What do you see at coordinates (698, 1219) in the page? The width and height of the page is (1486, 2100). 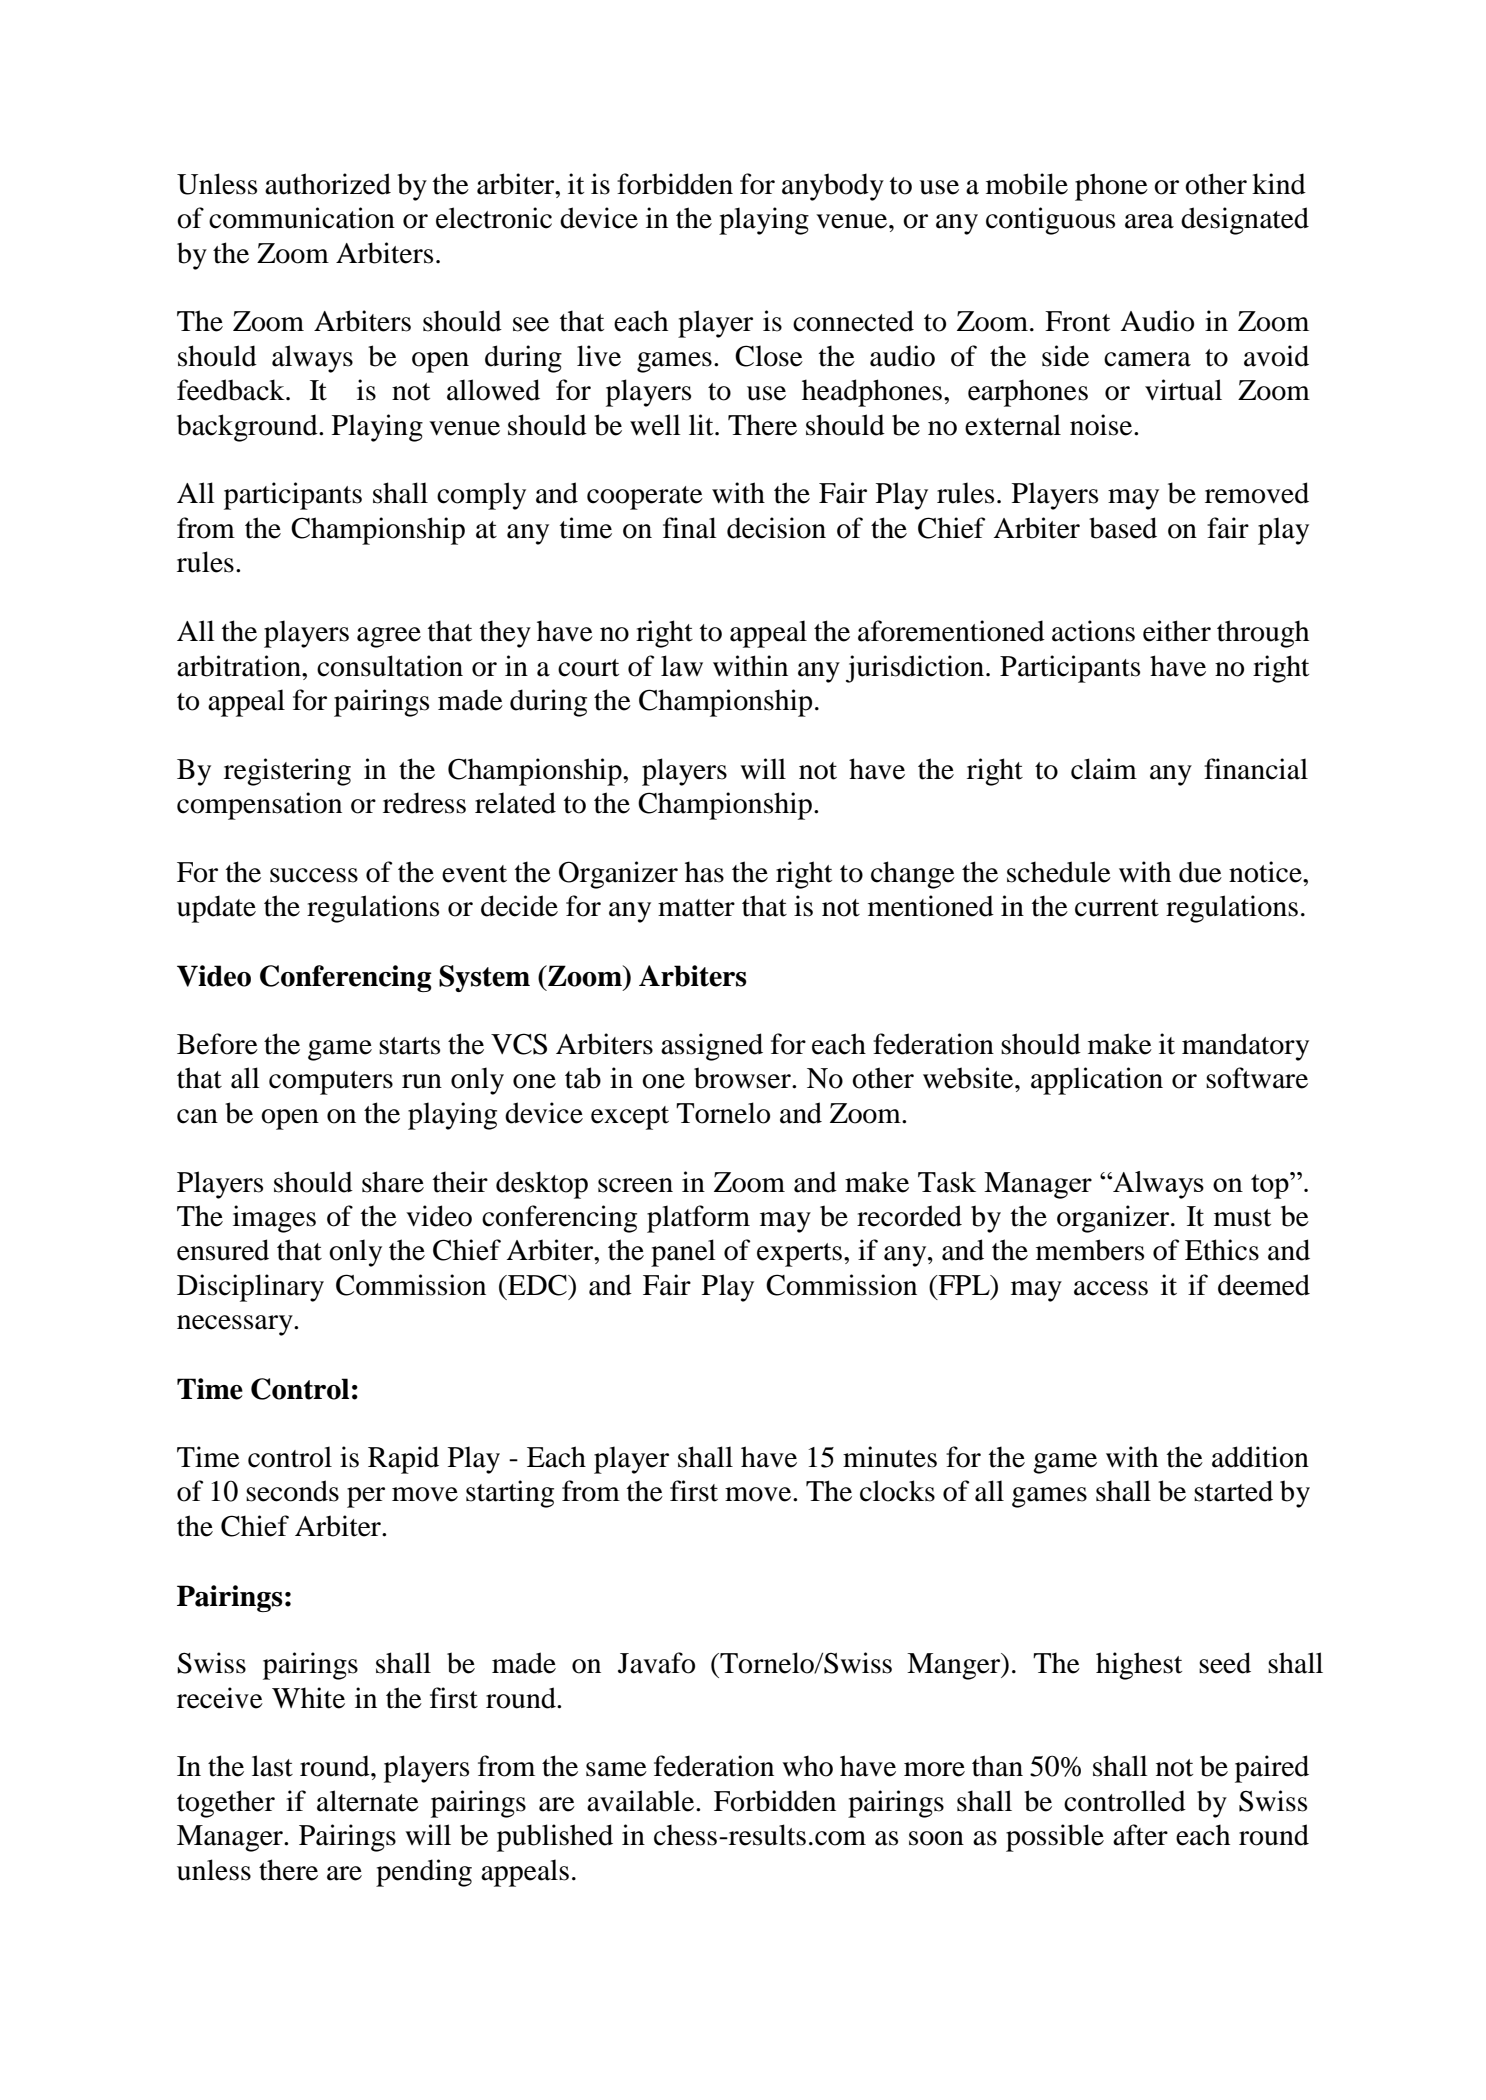 I see `platform` at bounding box center [698, 1219].
